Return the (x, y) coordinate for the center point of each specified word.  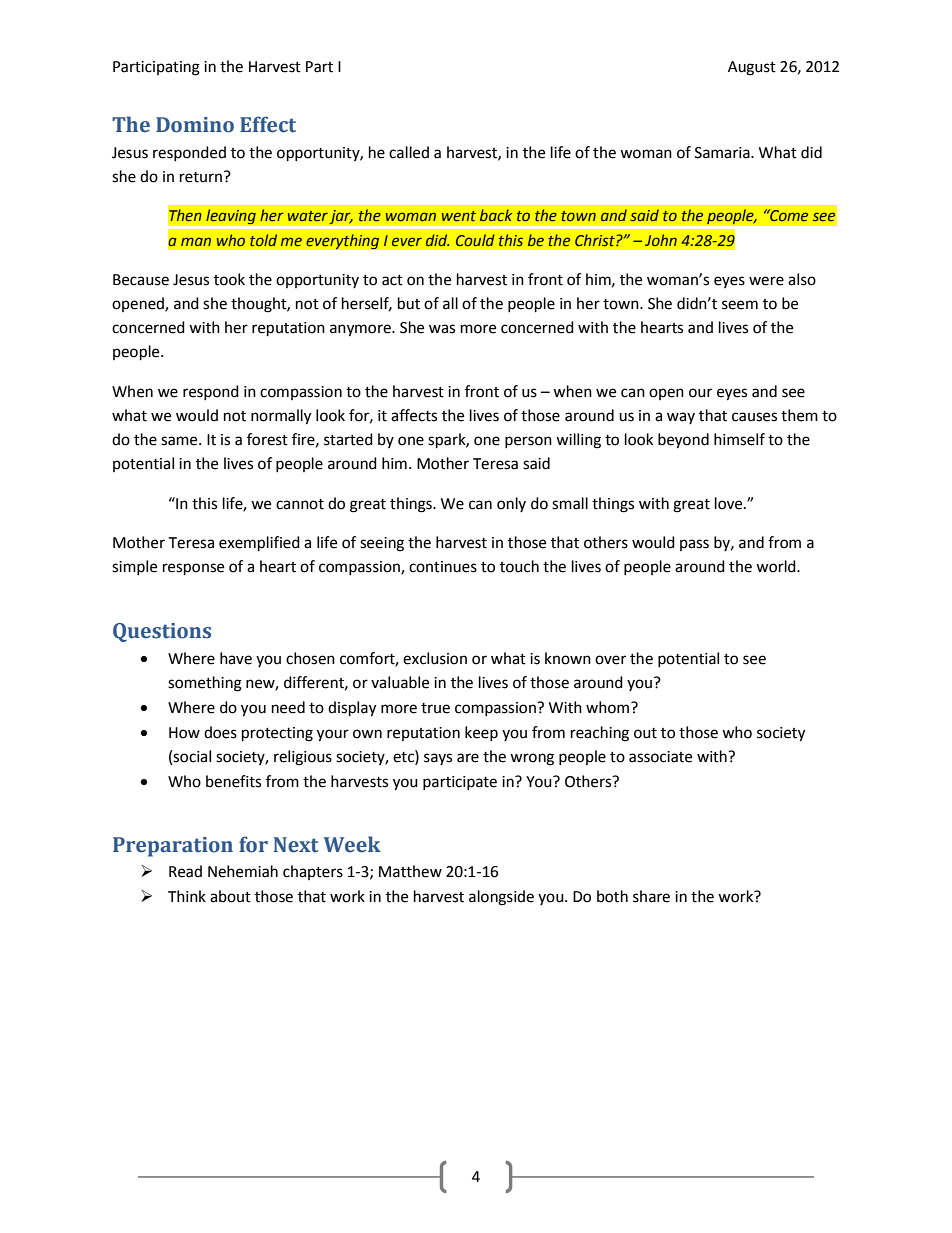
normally (281, 417)
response (193, 569)
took (229, 279)
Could (475, 240)
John (661, 240)
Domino (195, 125)
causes (754, 417)
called (409, 152)
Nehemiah (243, 871)
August (752, 68)
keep (481, 733)
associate (660, 757)
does (220, 732)
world (777, 566)
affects (414, 415)
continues (443, 567)
